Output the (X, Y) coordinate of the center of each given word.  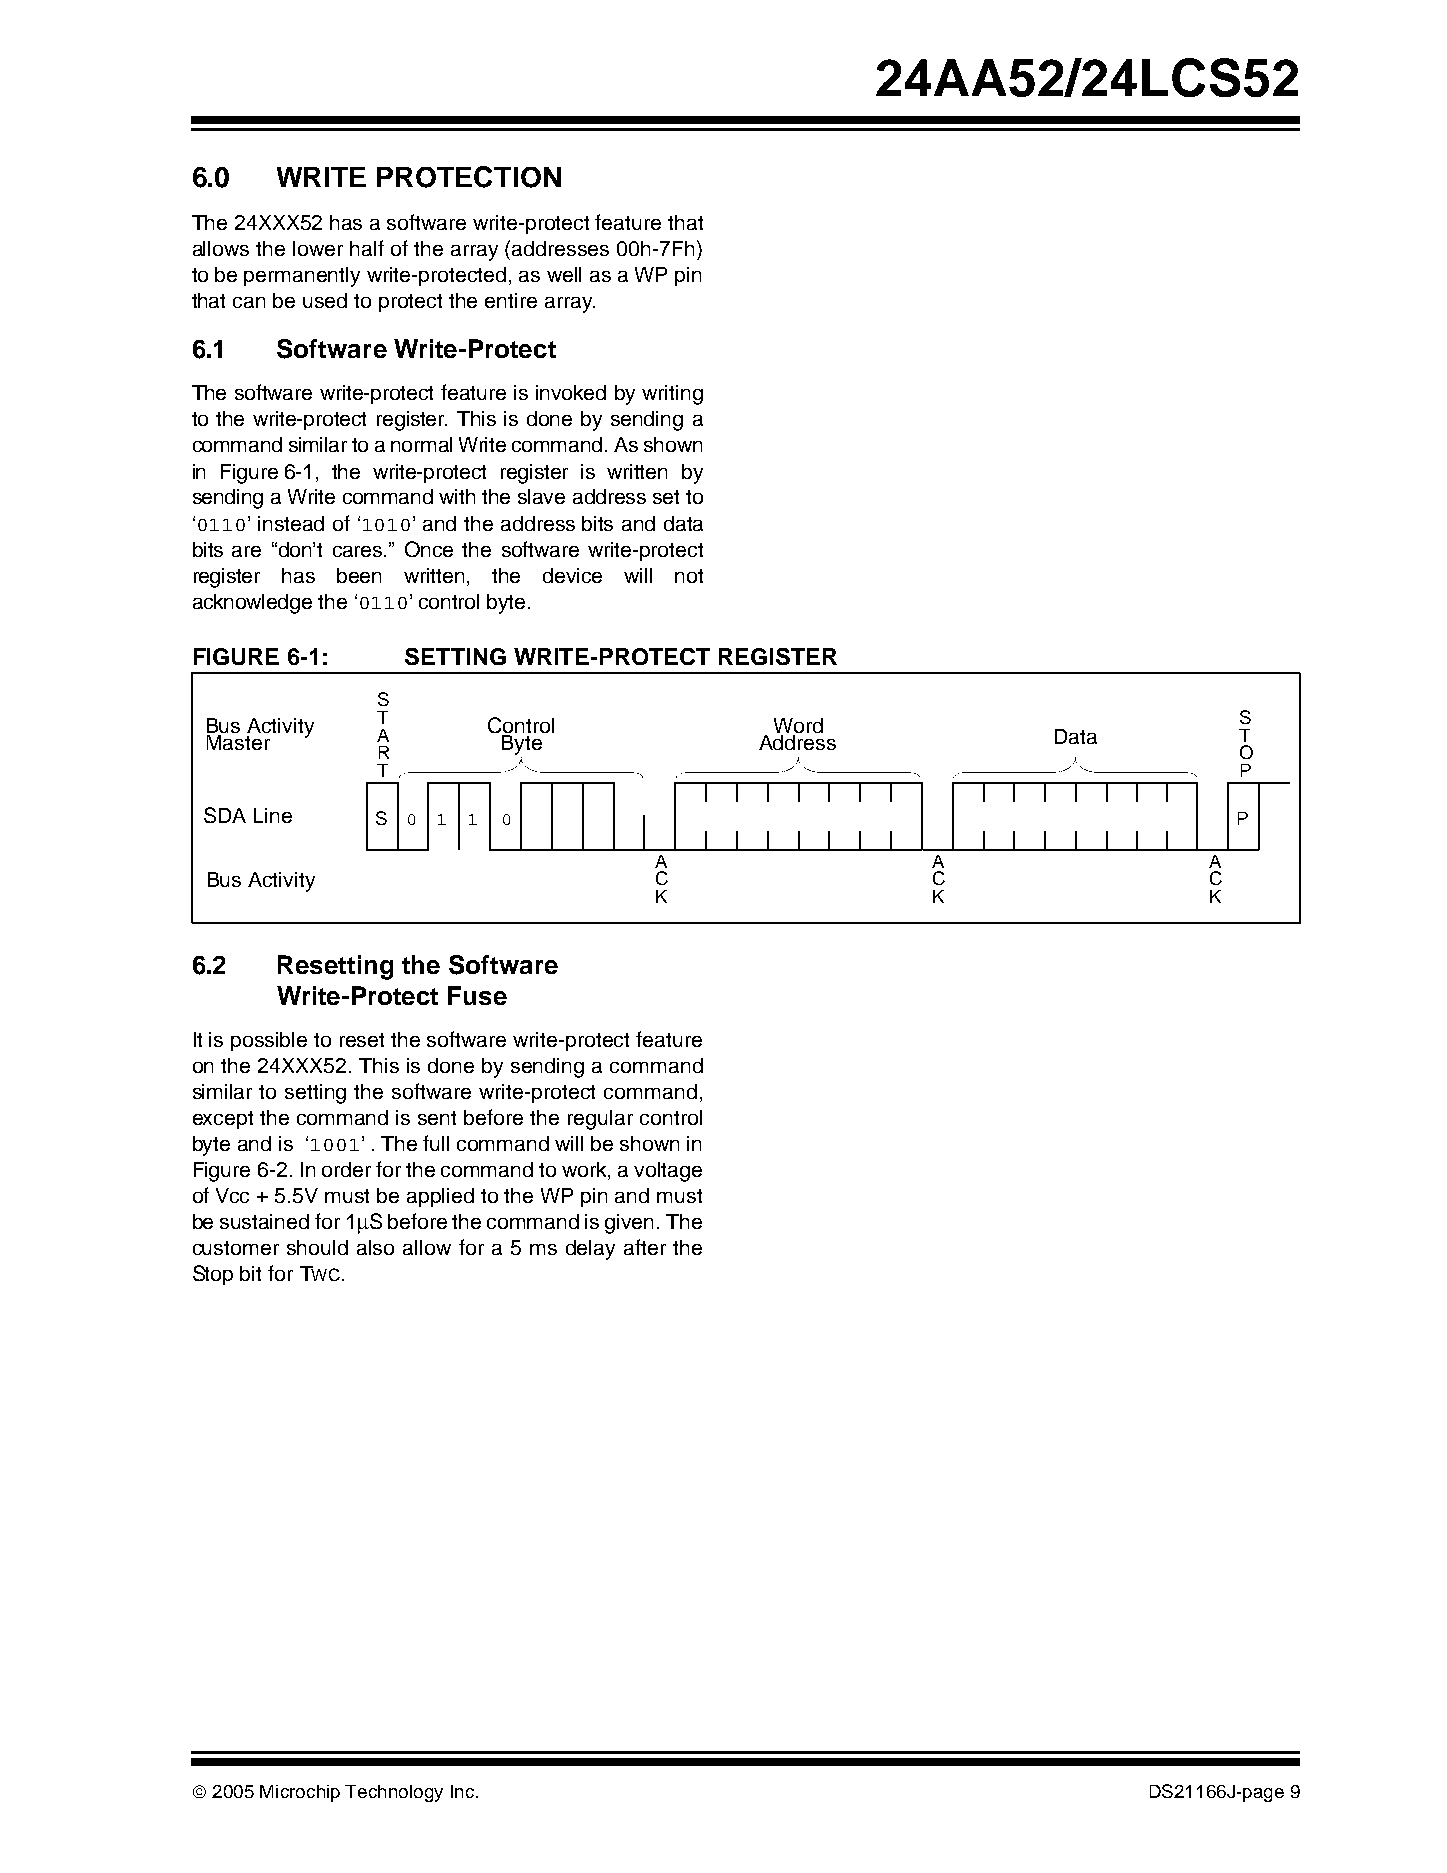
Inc (462, 1791)
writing (672, 395)
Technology (394, 1793)
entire (511, 300)
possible (269, 1041)
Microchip (300, 1793)
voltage (668, 1172)
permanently (302, 277)
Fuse (477, 995)
